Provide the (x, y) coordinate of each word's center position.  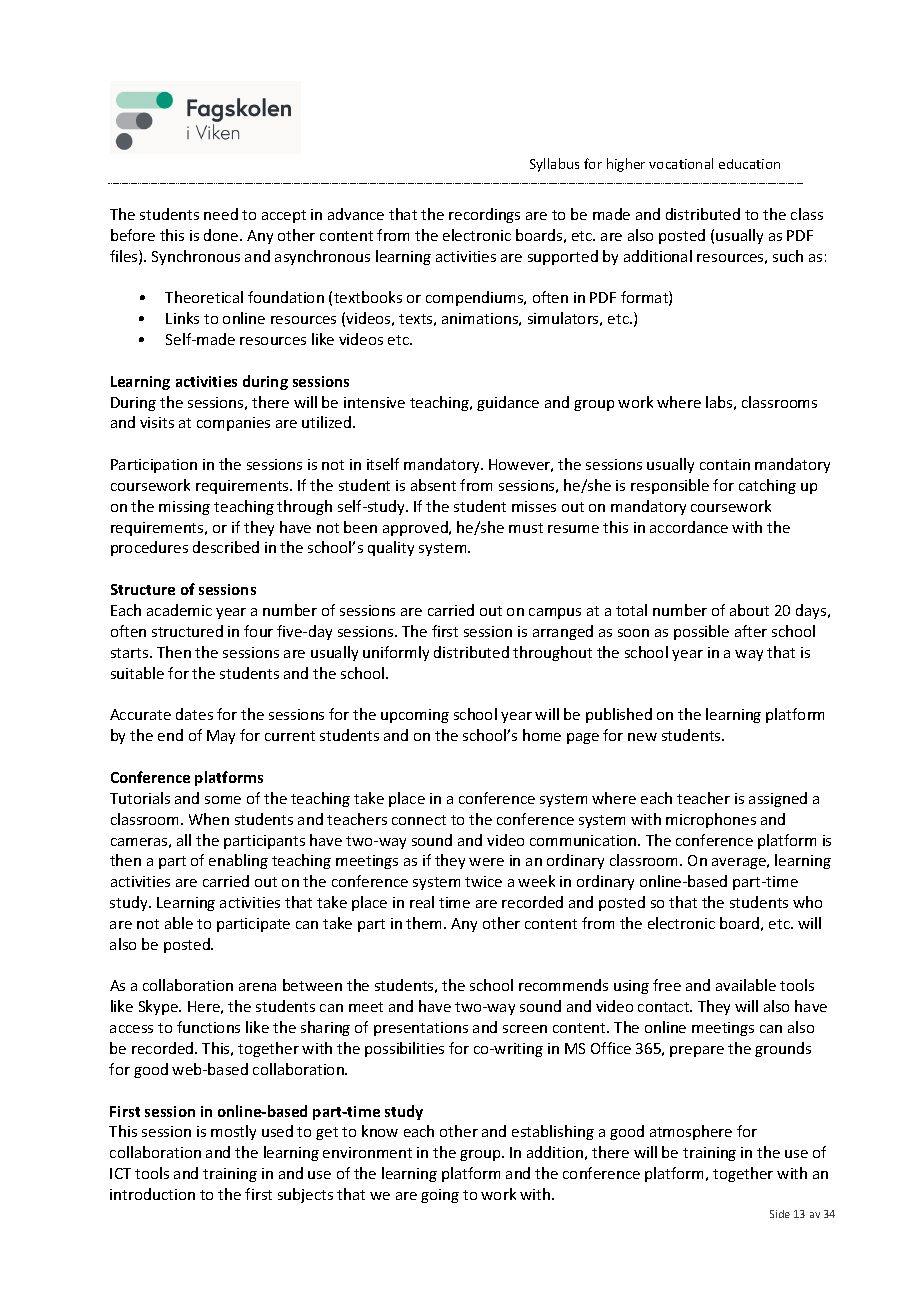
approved (416, 528)
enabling (238, 861)
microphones (711, 820)
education (749, 164)
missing (184, 508)
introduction (152, 1194)
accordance (689, 527)
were (486, 862)
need (221, 214)
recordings (484, 215)
